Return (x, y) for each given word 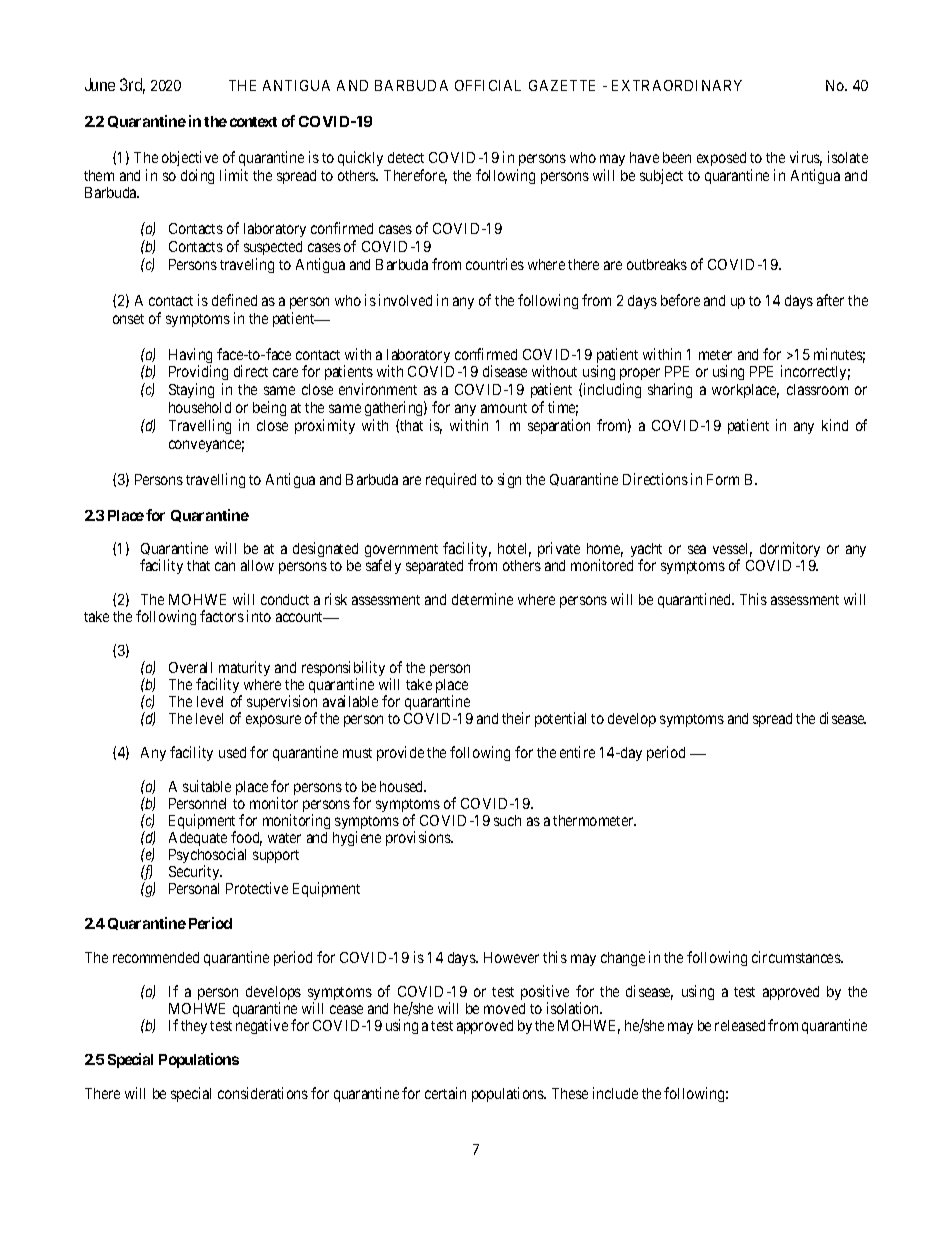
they (194, 1027)
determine (482, 599)
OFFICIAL (488, 85)
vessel (732, 550)
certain (445, 1093)
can (225, 566)
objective (190, 158)
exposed (721, 159)
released (740, 1025)
